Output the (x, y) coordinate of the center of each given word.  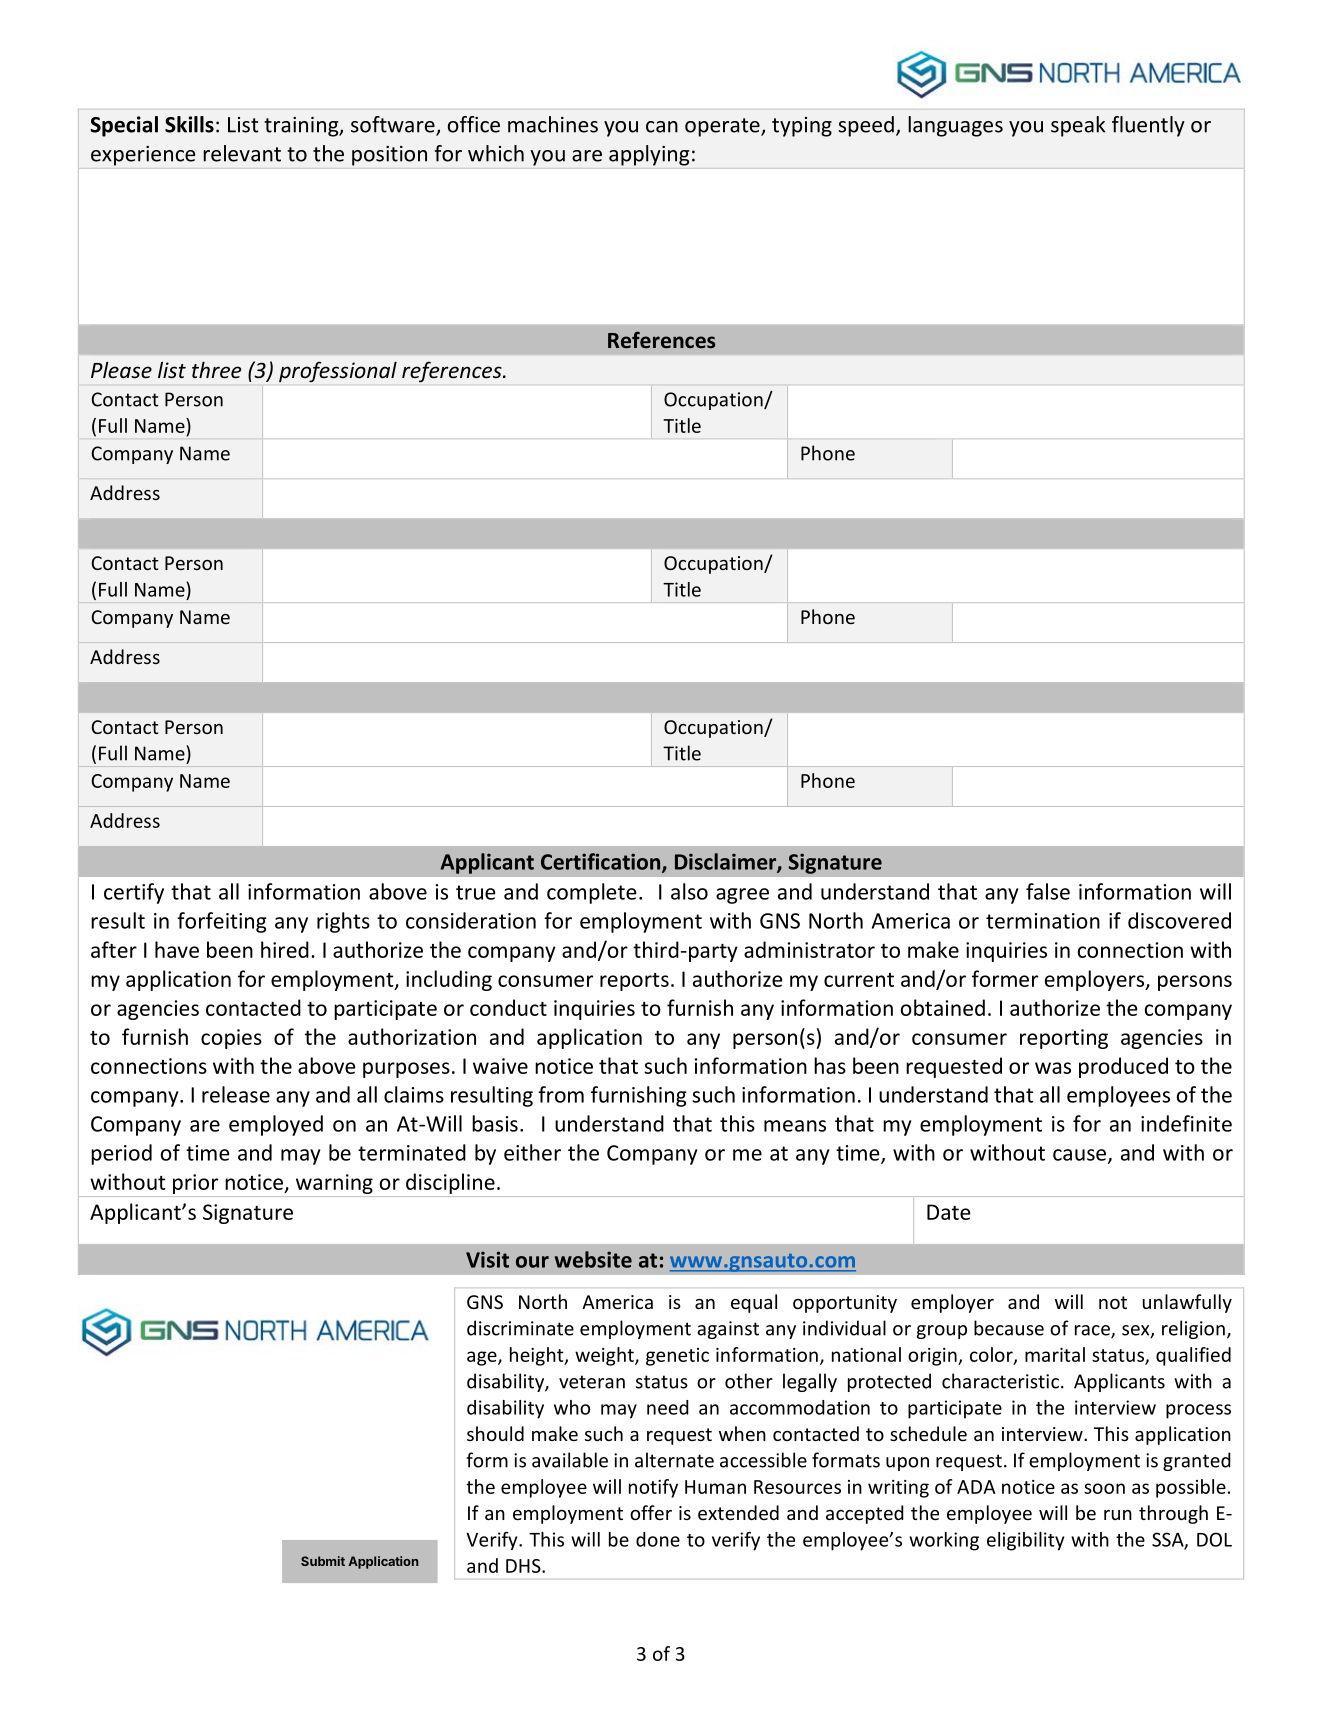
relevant (242, 153)
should (495, 1433)
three (217, 370)
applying (649, 155)
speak (1078, 126)
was (1053, 1068)
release (236, 1094)
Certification (602, 862)
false (1048, 891)
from (561, 1094)
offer (651, 1512)
